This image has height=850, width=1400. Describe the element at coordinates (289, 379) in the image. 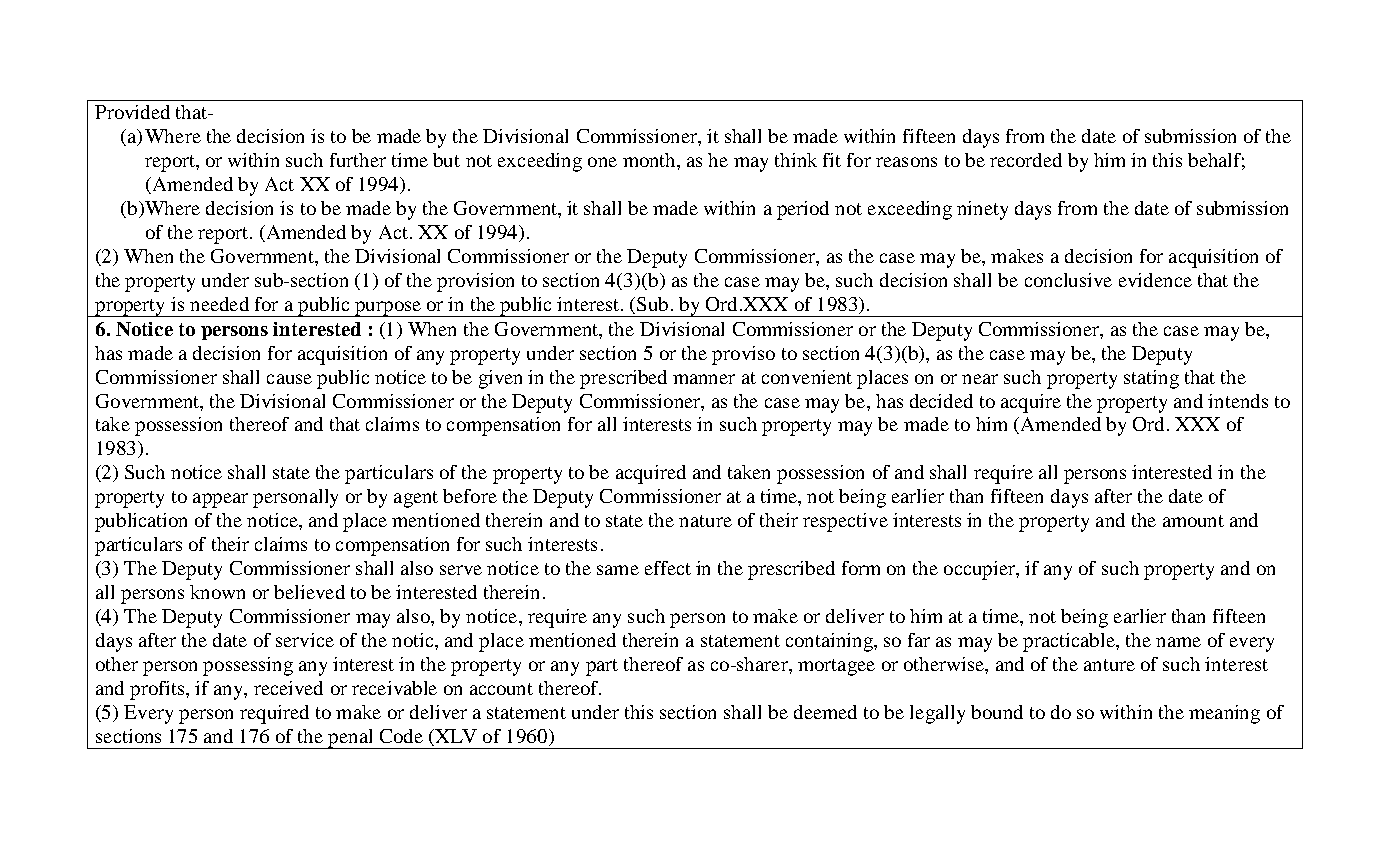

I see `cause` at that location.
